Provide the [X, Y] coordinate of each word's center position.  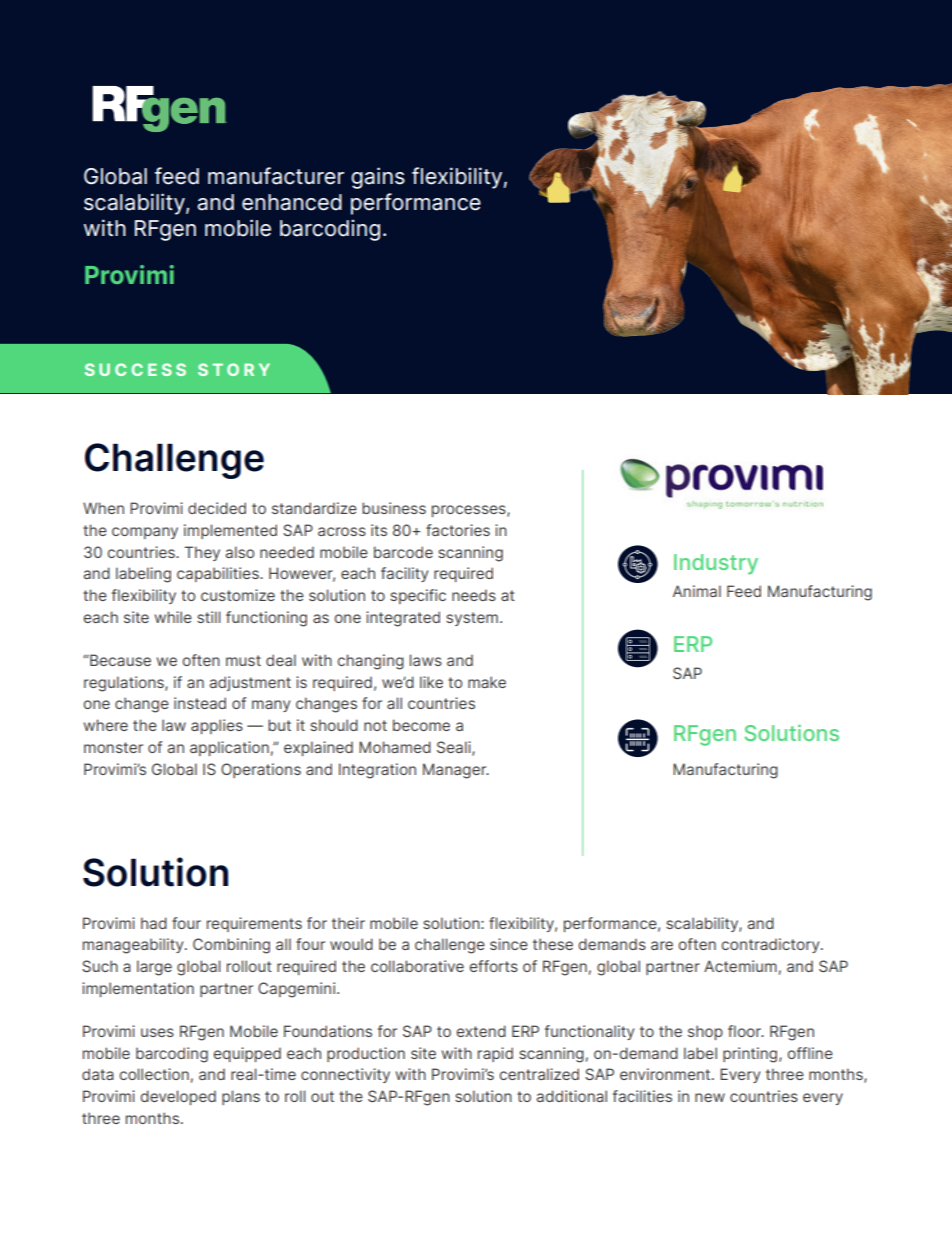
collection [154, 1074]
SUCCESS [135, 369]
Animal [697, 591]
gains [378, 178]
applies [217, 726]
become [421, 725]
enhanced [292, 202]
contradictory [771, 945]
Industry [716, 564]
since [509, 944]
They [202, 553]
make [487, 682]
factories [458, 530]
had [154, 923]
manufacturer [276, 176]
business [394, 508]
